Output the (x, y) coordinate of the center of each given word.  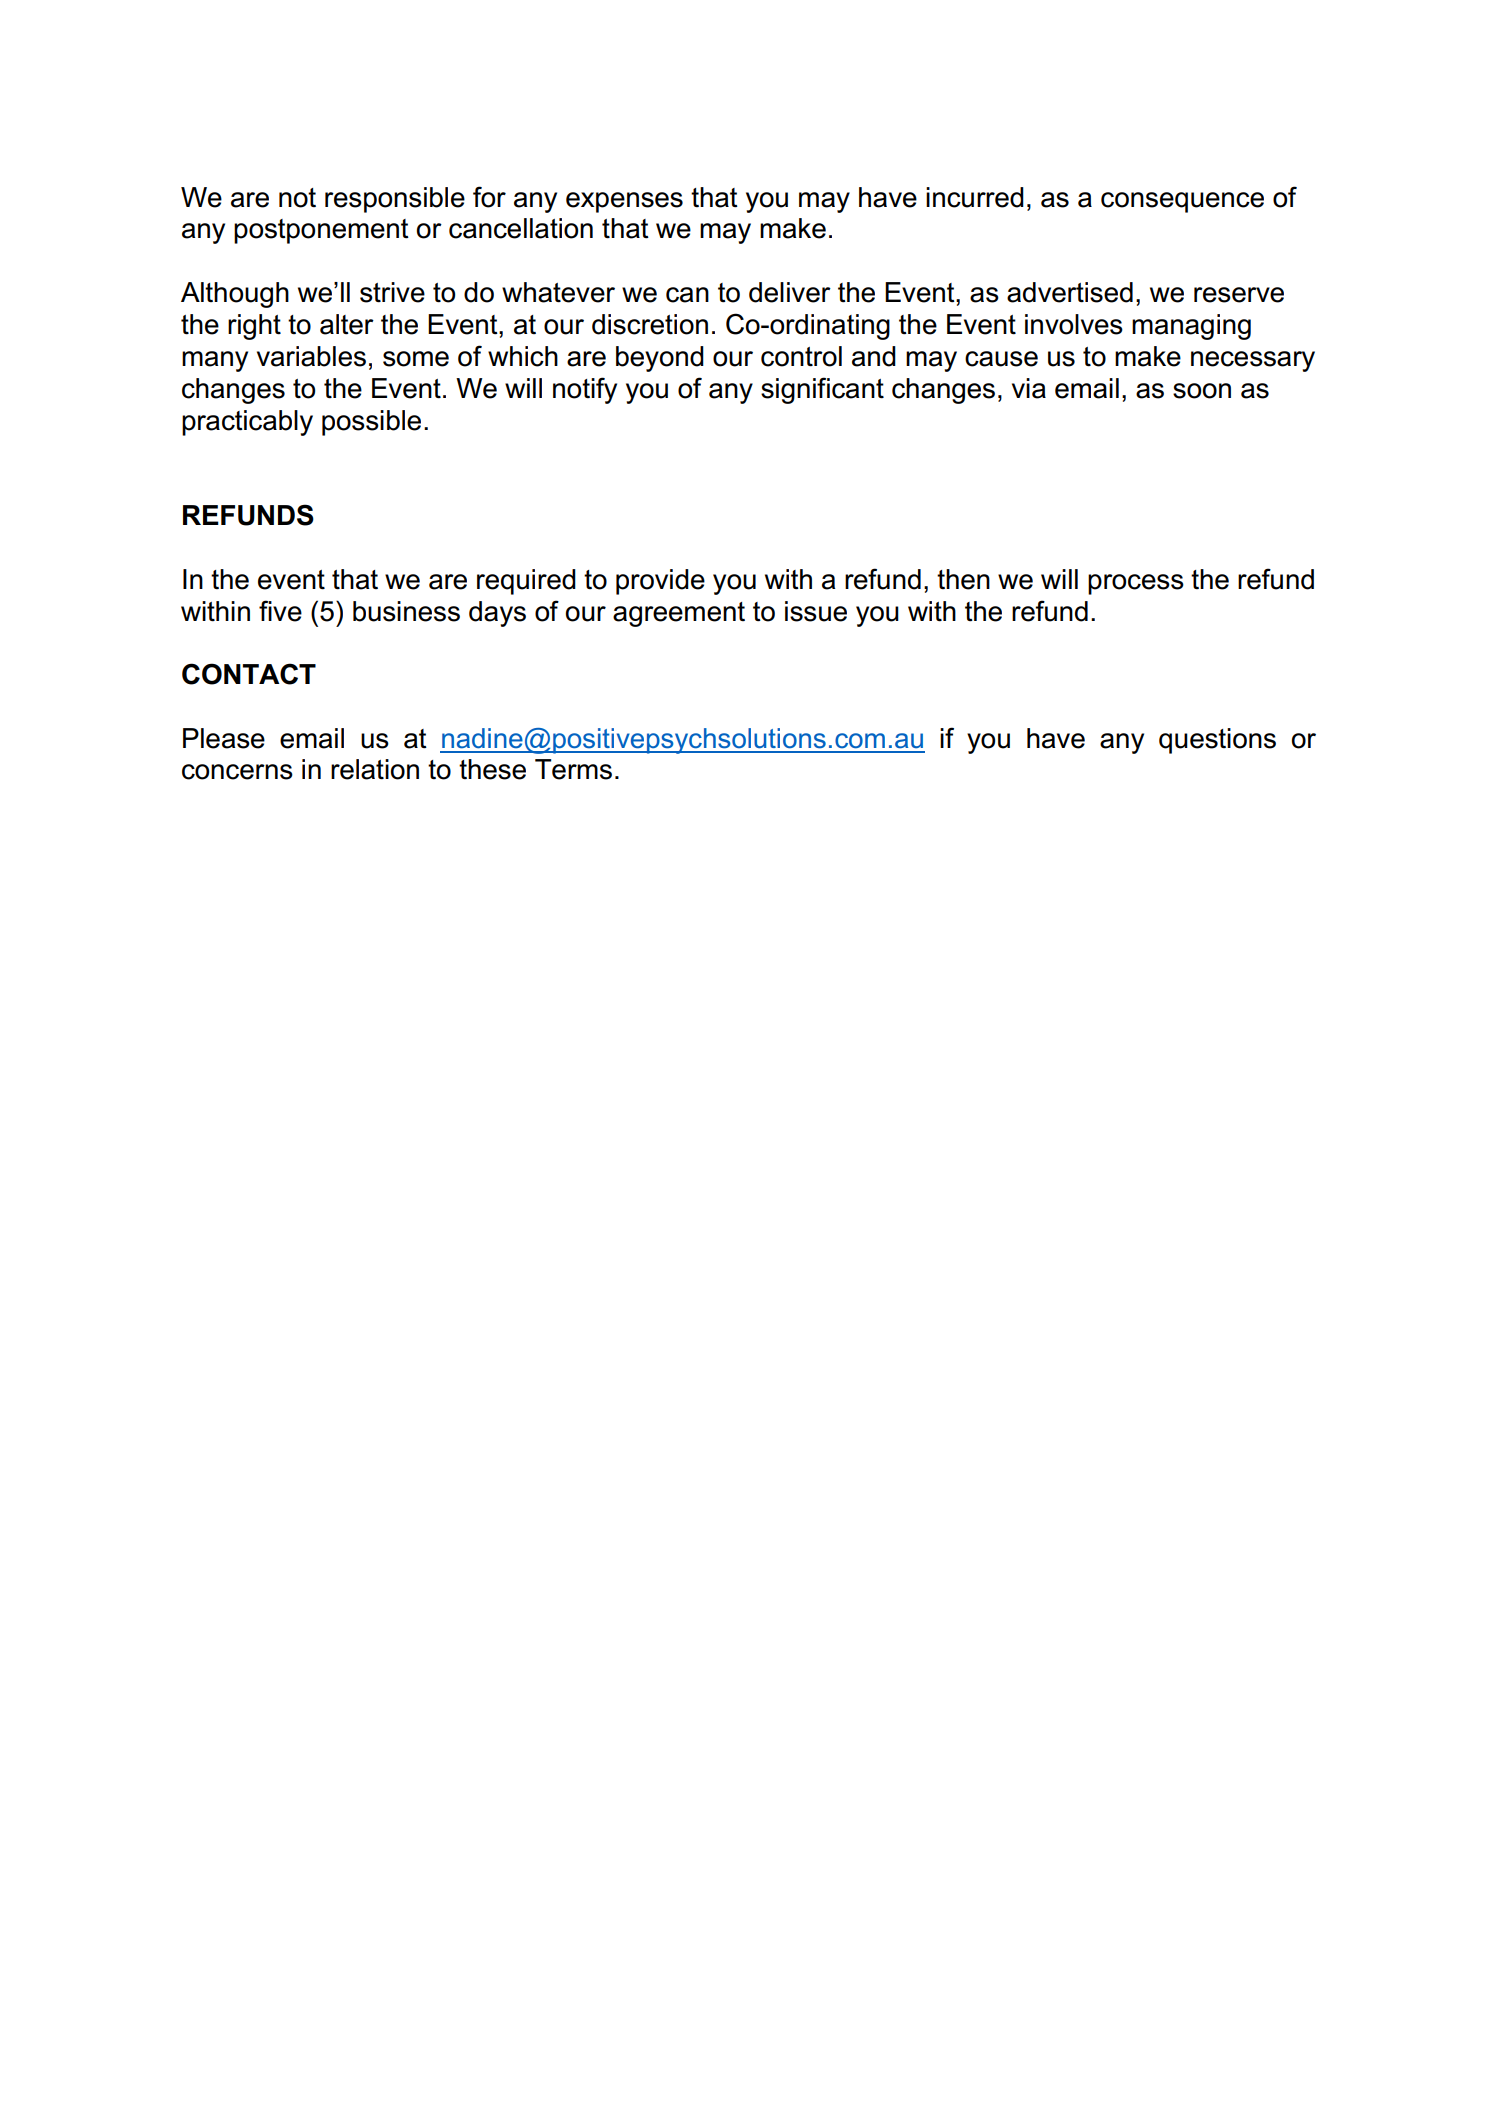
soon (1202, 391)
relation (375, 769)
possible (371, 423)
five (280, 611)
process (1136, 584)
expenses (624, 202)
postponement (321, 231)
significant (822, 390)
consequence (1182, 202)
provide (660, 582)
